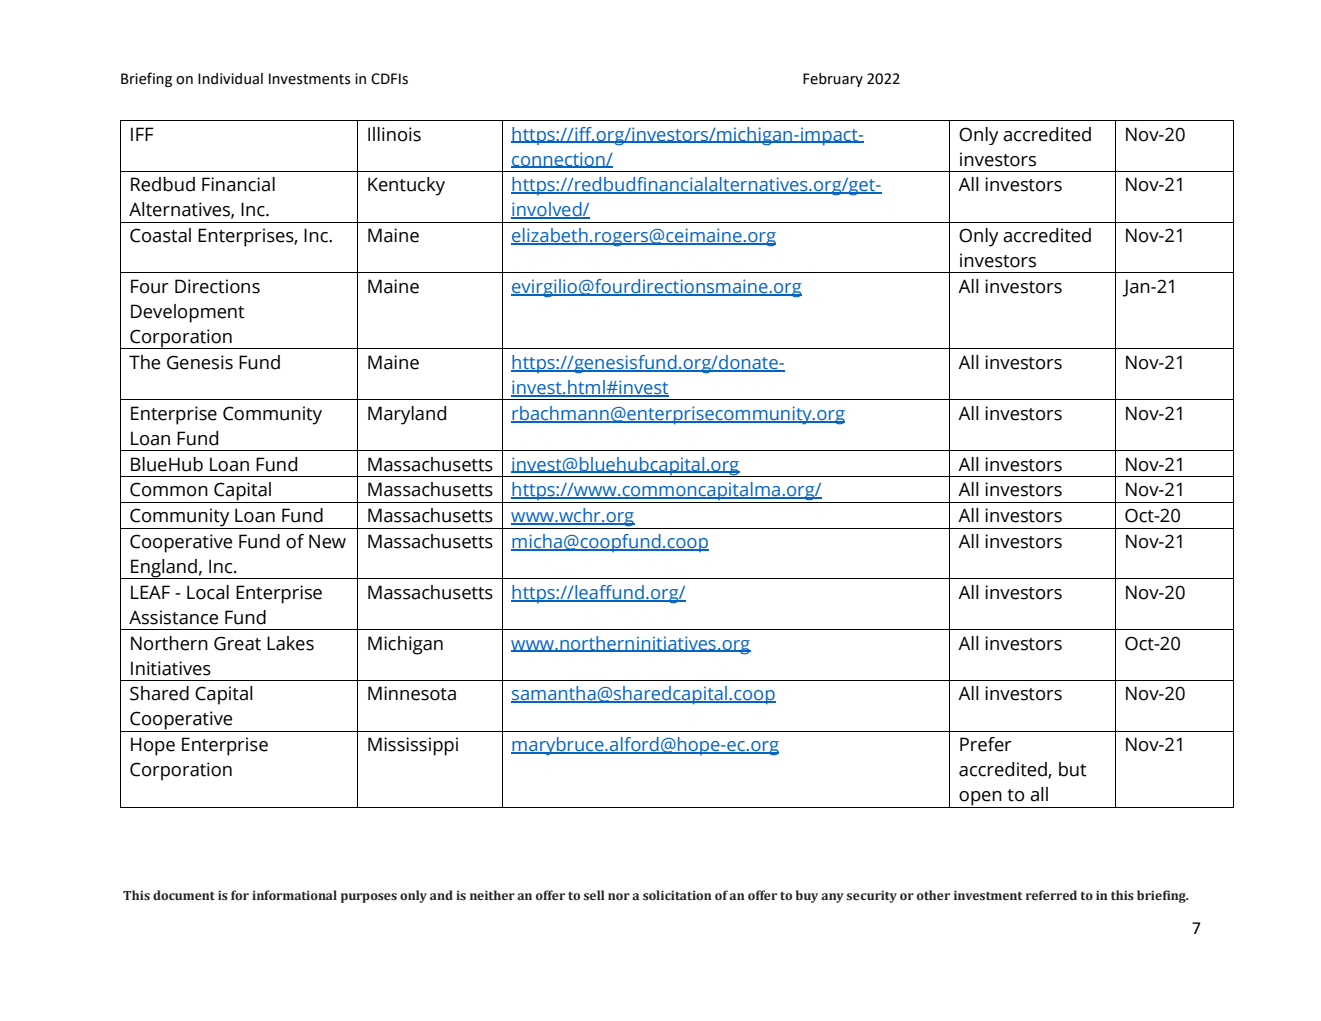 The height and width of the image is (1021, 1321). I want to click on New, so click(327, 541).
